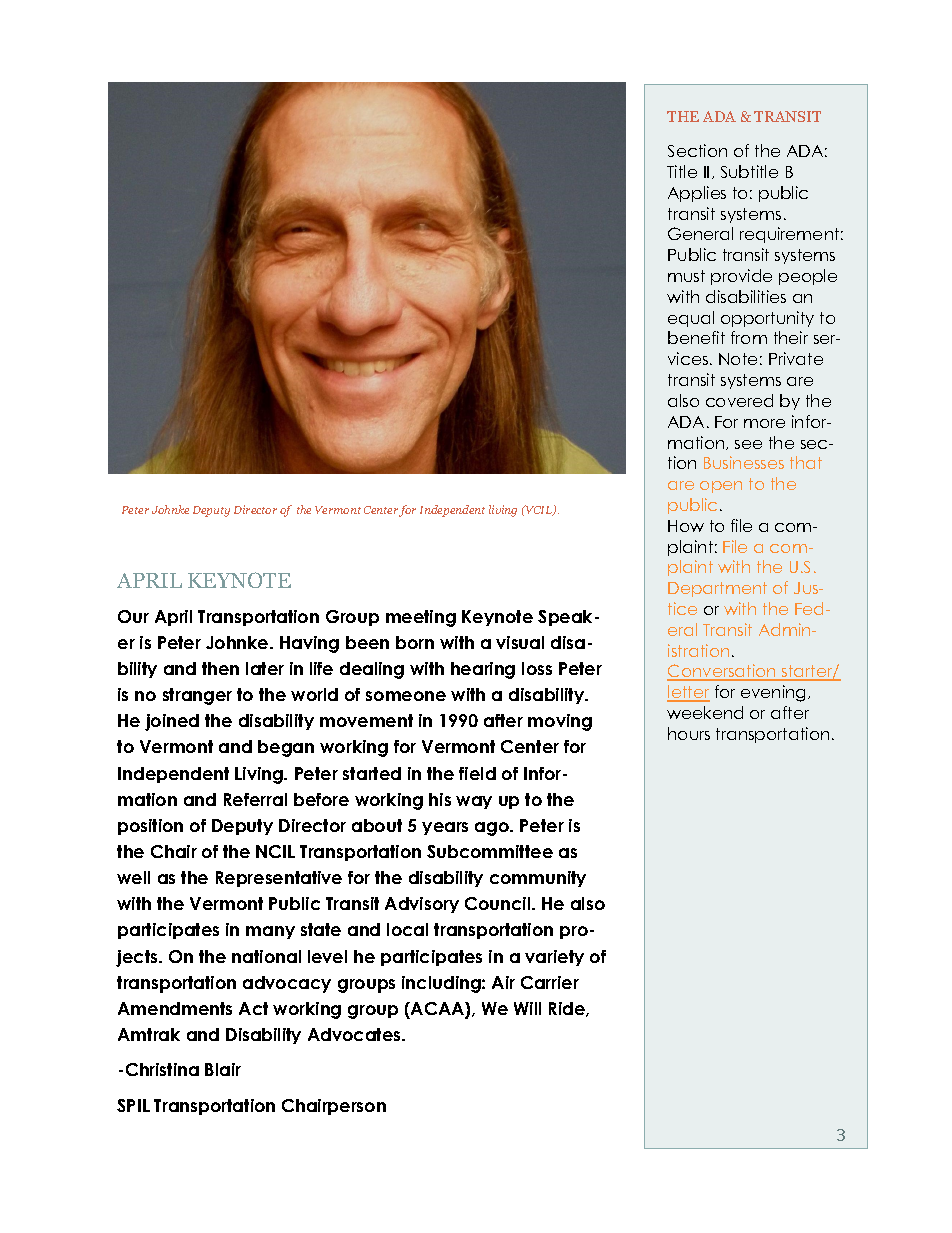  I want to click on field, so click(477, 773).
